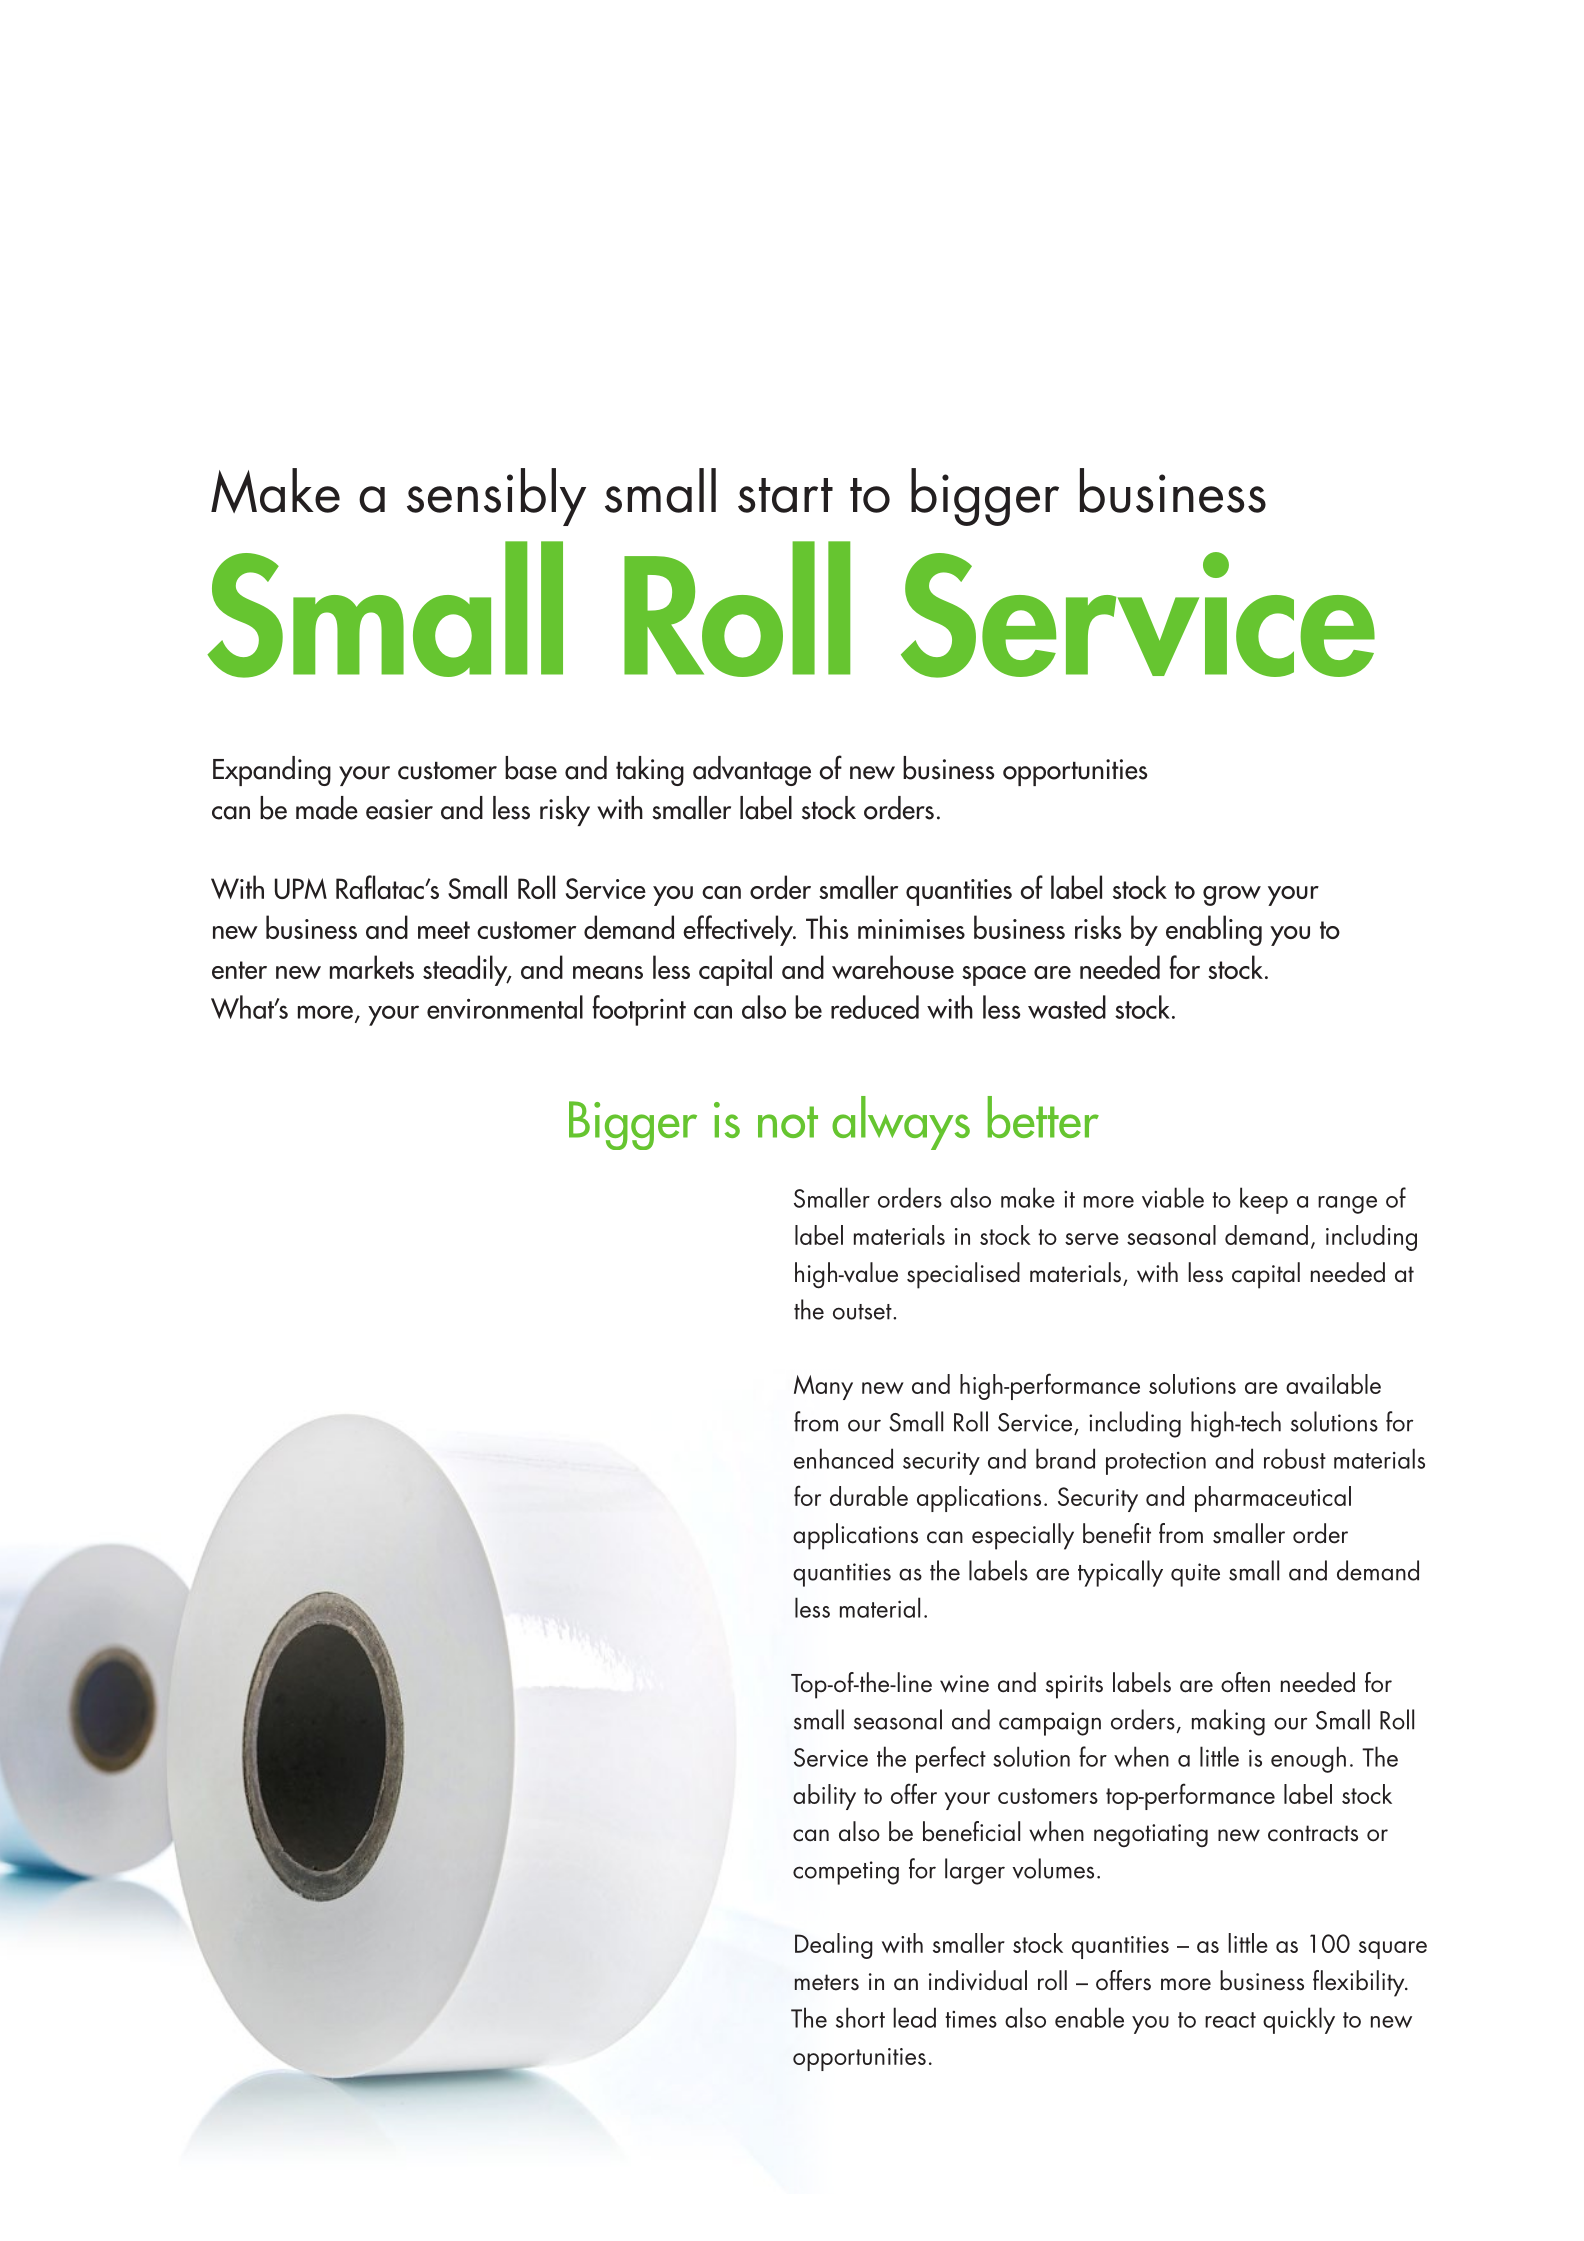 The image size is (1584, 2241). Describe the element at coordinates (827, 1982) in the page. I see `meters` at that location.
